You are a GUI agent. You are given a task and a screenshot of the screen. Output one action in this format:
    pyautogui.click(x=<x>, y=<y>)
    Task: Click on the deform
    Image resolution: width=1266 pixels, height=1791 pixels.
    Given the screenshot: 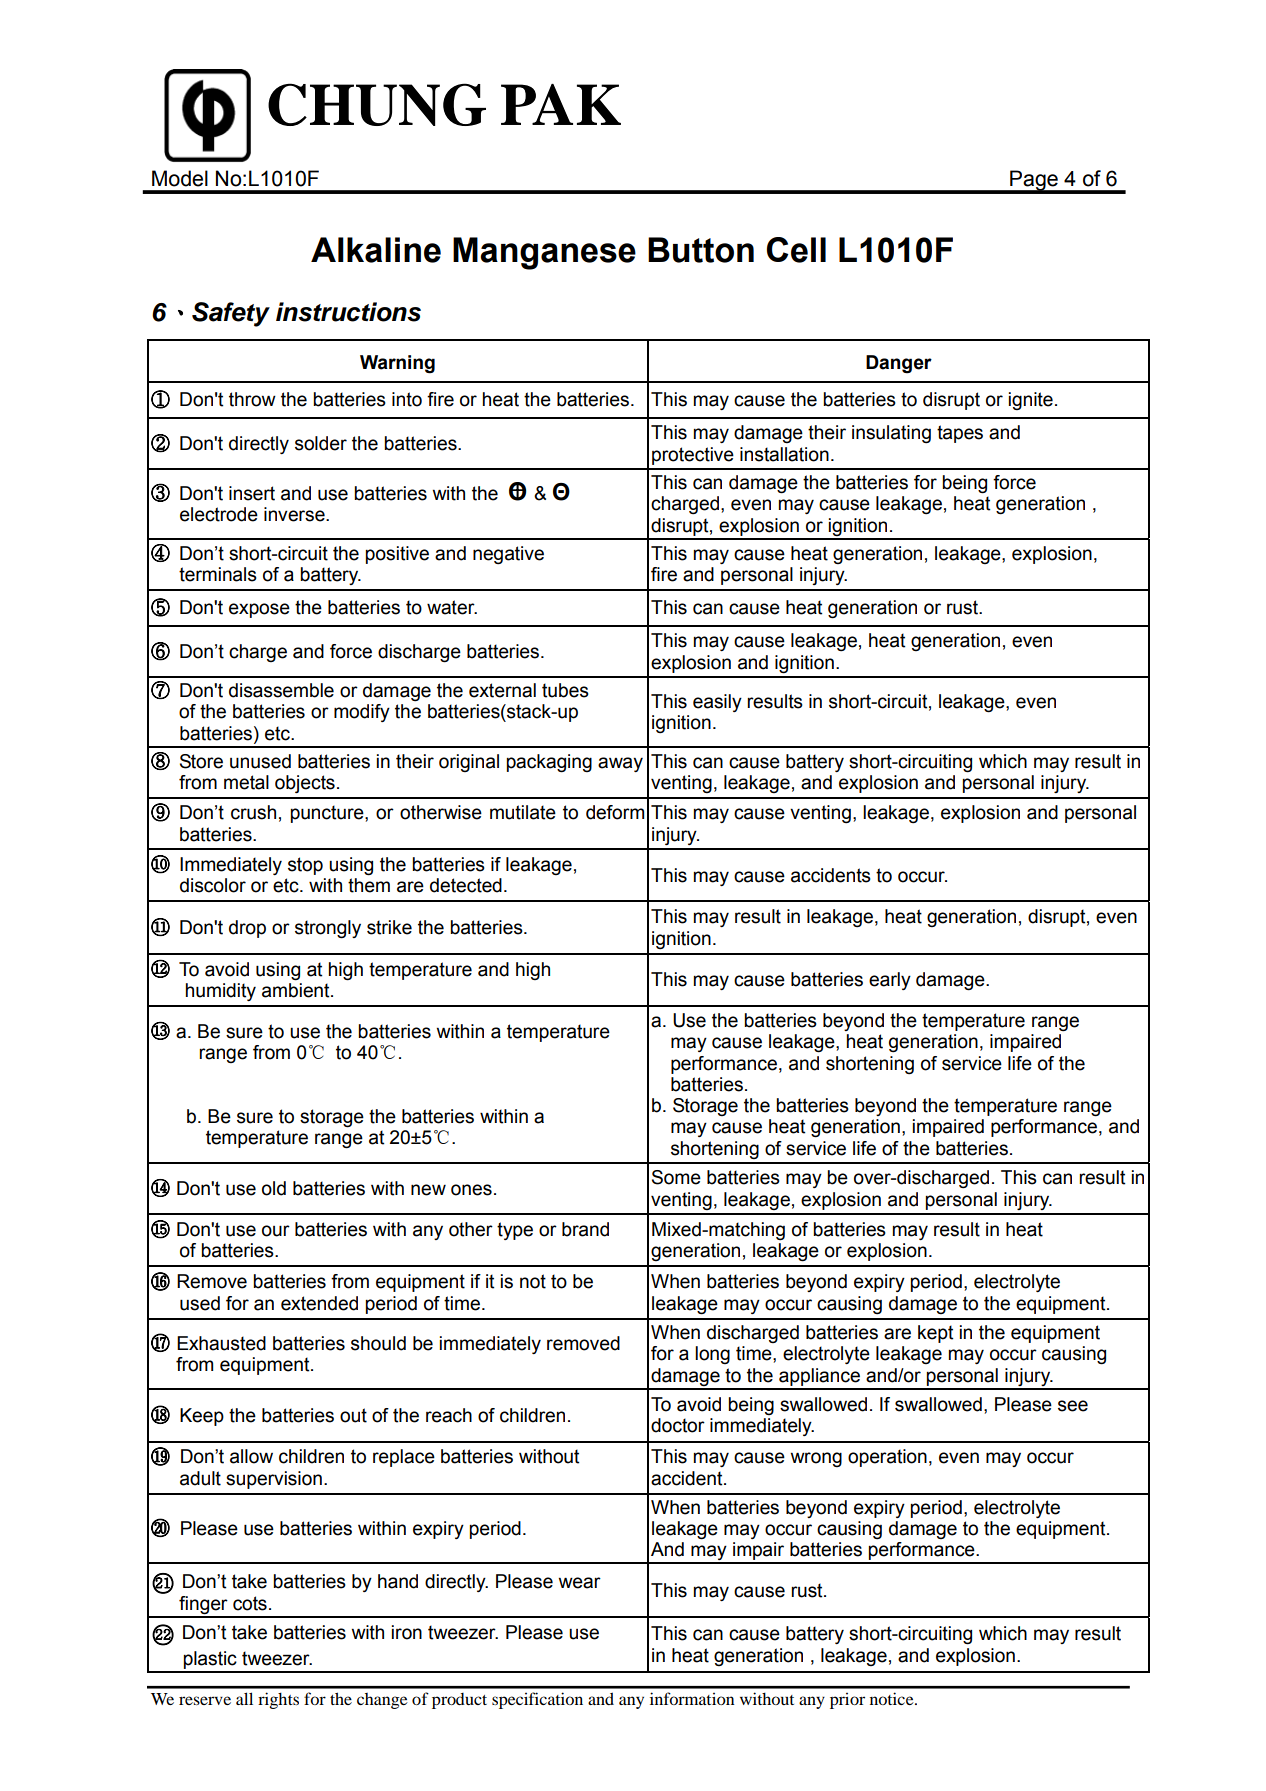 What is the action you would take?
    pyautogui.click(x=615, y=812)
